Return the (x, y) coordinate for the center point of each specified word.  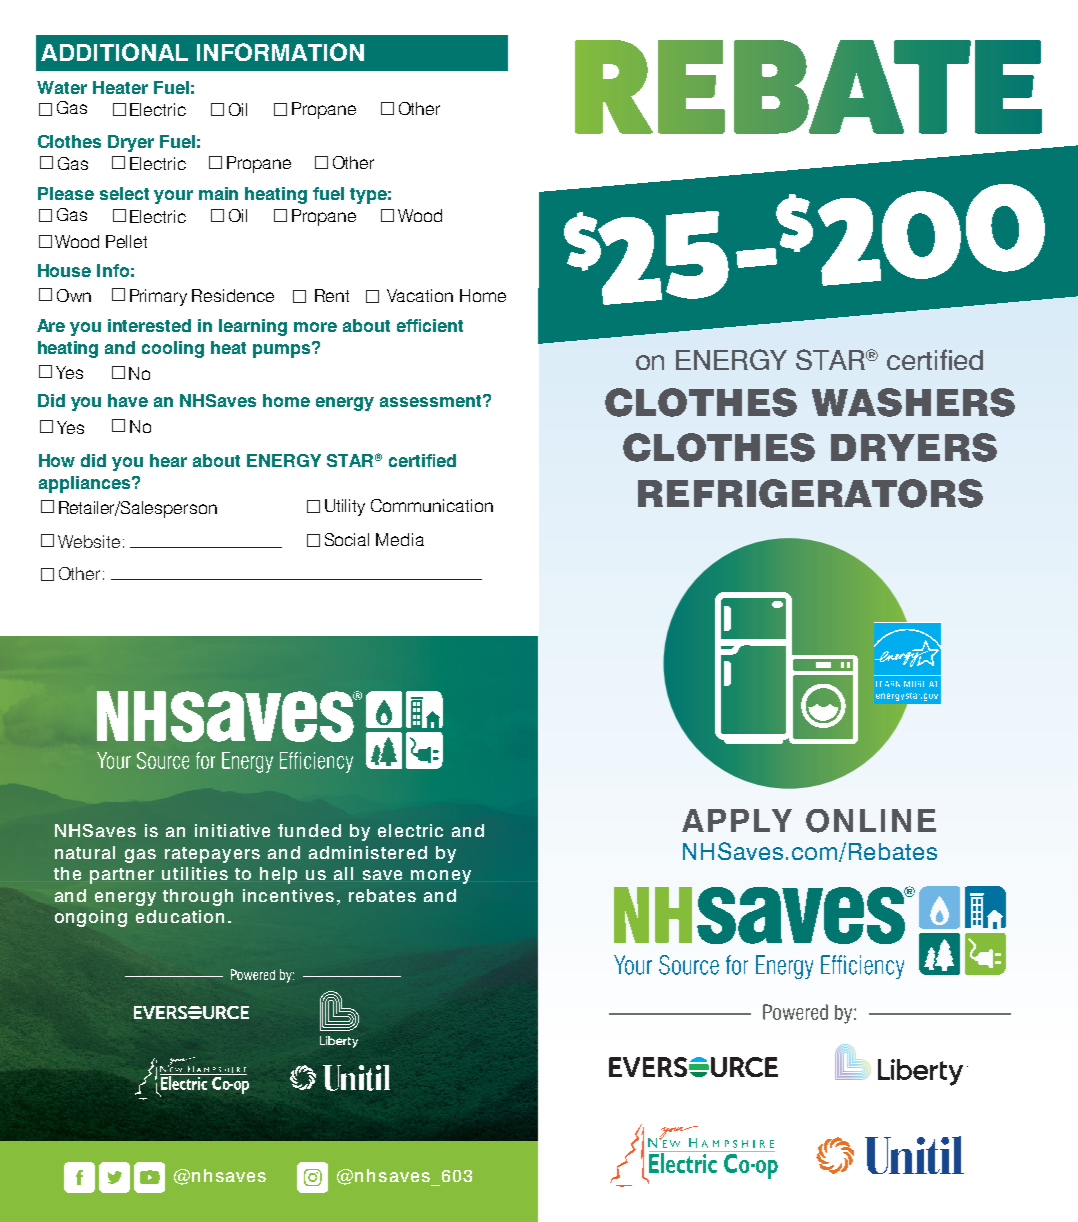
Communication (432, 505)
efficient (430, 325)
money (441, 877)
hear (168, 460)
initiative (232, 830)
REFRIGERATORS (810, 493)
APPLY (737, 820)
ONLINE (871, 821)
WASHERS (913, 402)
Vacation (420, 295)
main (218, 193)
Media (400, 539)
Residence (233, 295)
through (198, 897)
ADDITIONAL (114, 52)
